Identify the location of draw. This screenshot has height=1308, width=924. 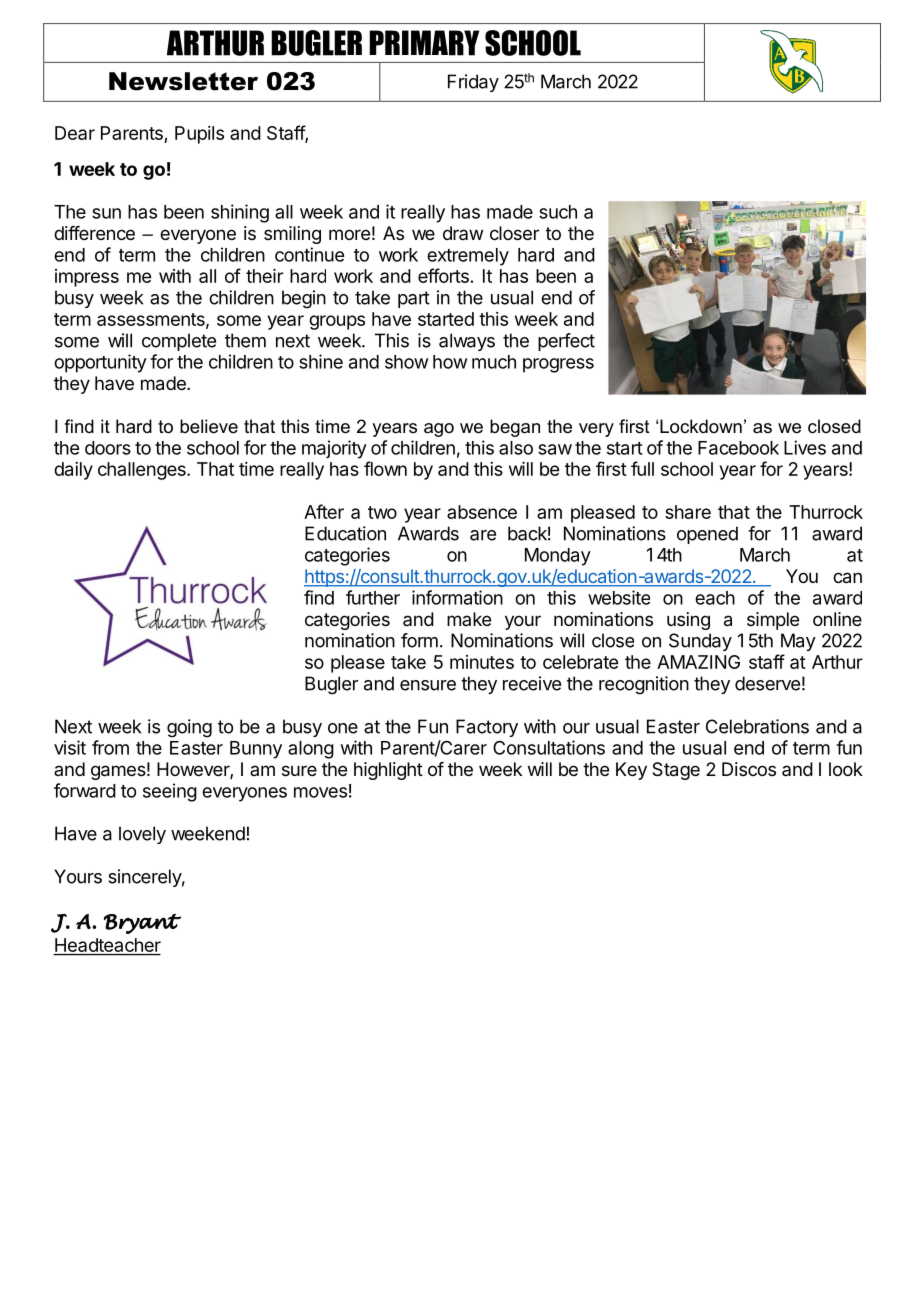
(463, 233).
